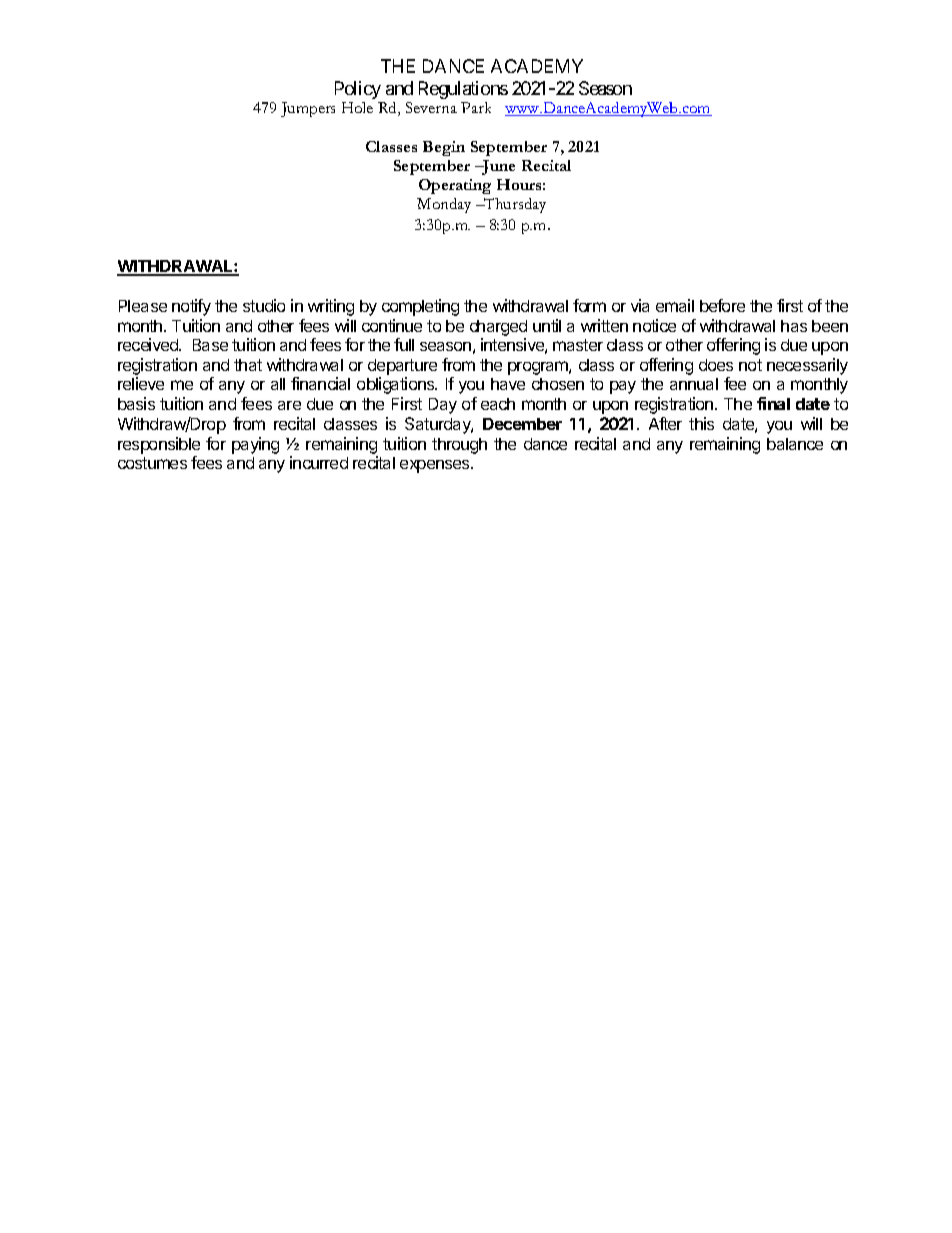 This image has height=1233, width=952. I want to click on studio, so click(264, 305).
